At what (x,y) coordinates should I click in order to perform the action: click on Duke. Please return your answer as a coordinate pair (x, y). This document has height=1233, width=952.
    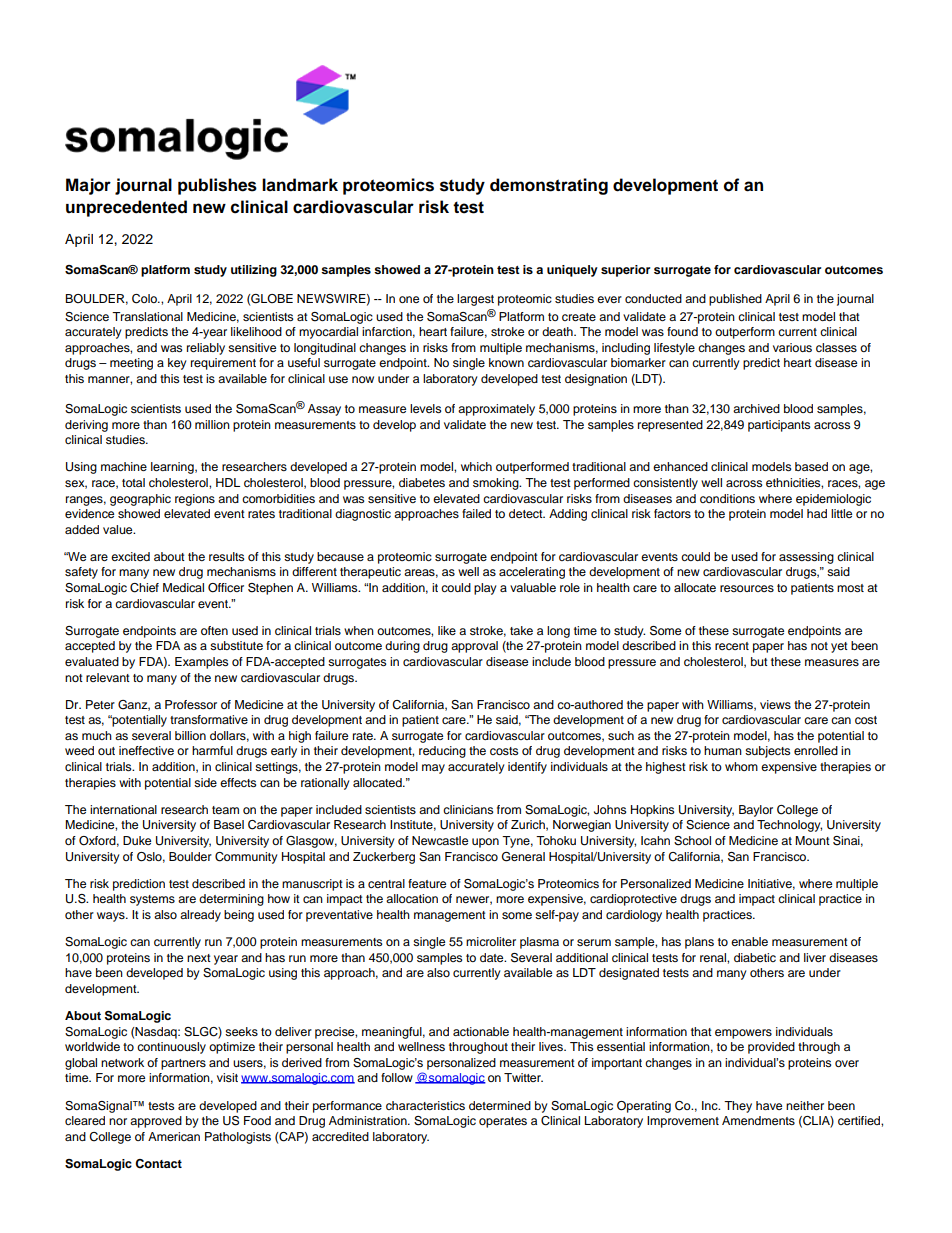
    Looking at the image, I should click on (137, 840).
